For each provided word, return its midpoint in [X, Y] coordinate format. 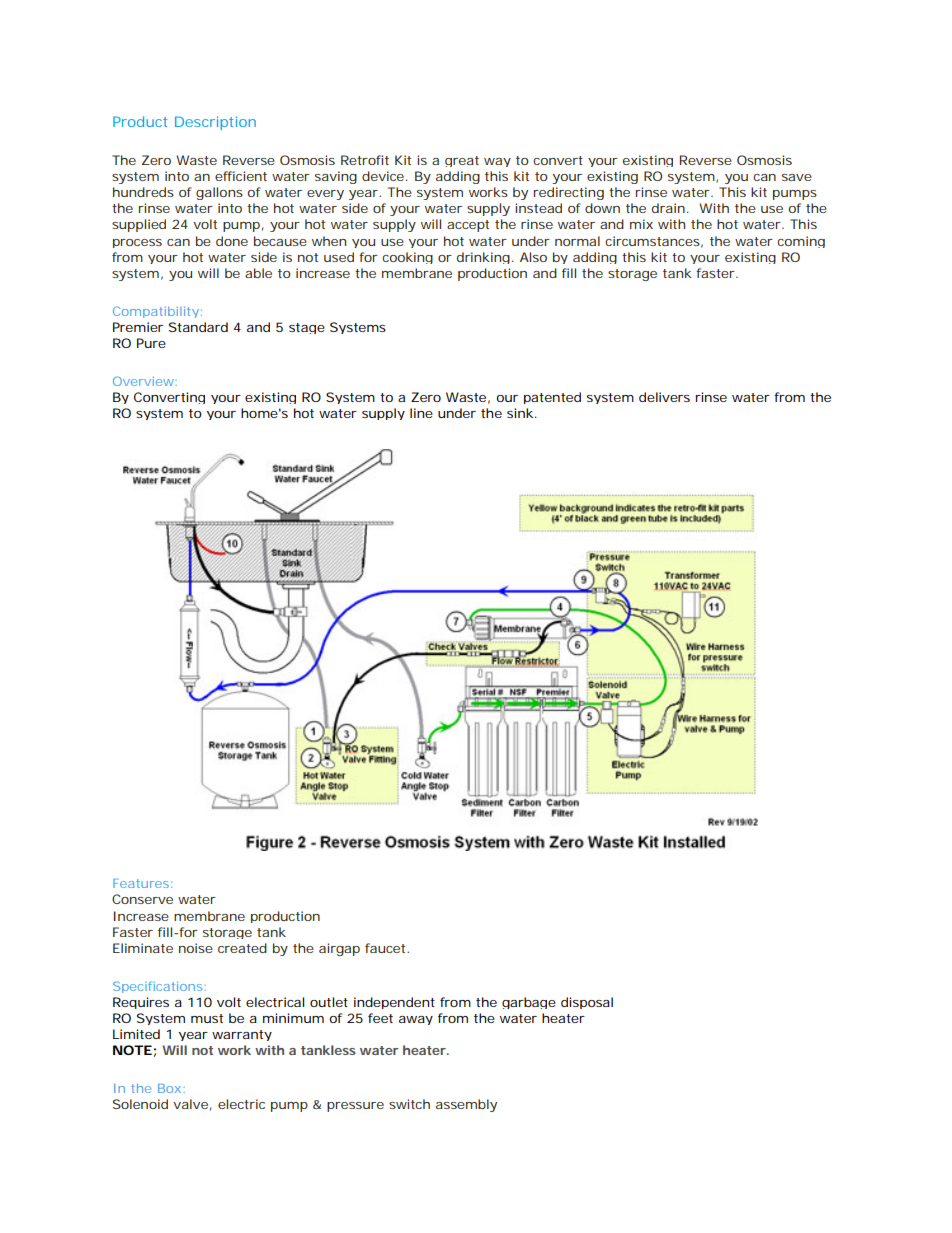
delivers [664, 397]
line [421, 413]
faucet [386, 948]
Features [141, 883]
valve [190, 1104]
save [797, 177]
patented [552, 398]
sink [520, 413]
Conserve [142, 899]
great [462, 161]
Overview [143, 381]
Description [215, 123]
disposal [587, 1003]
